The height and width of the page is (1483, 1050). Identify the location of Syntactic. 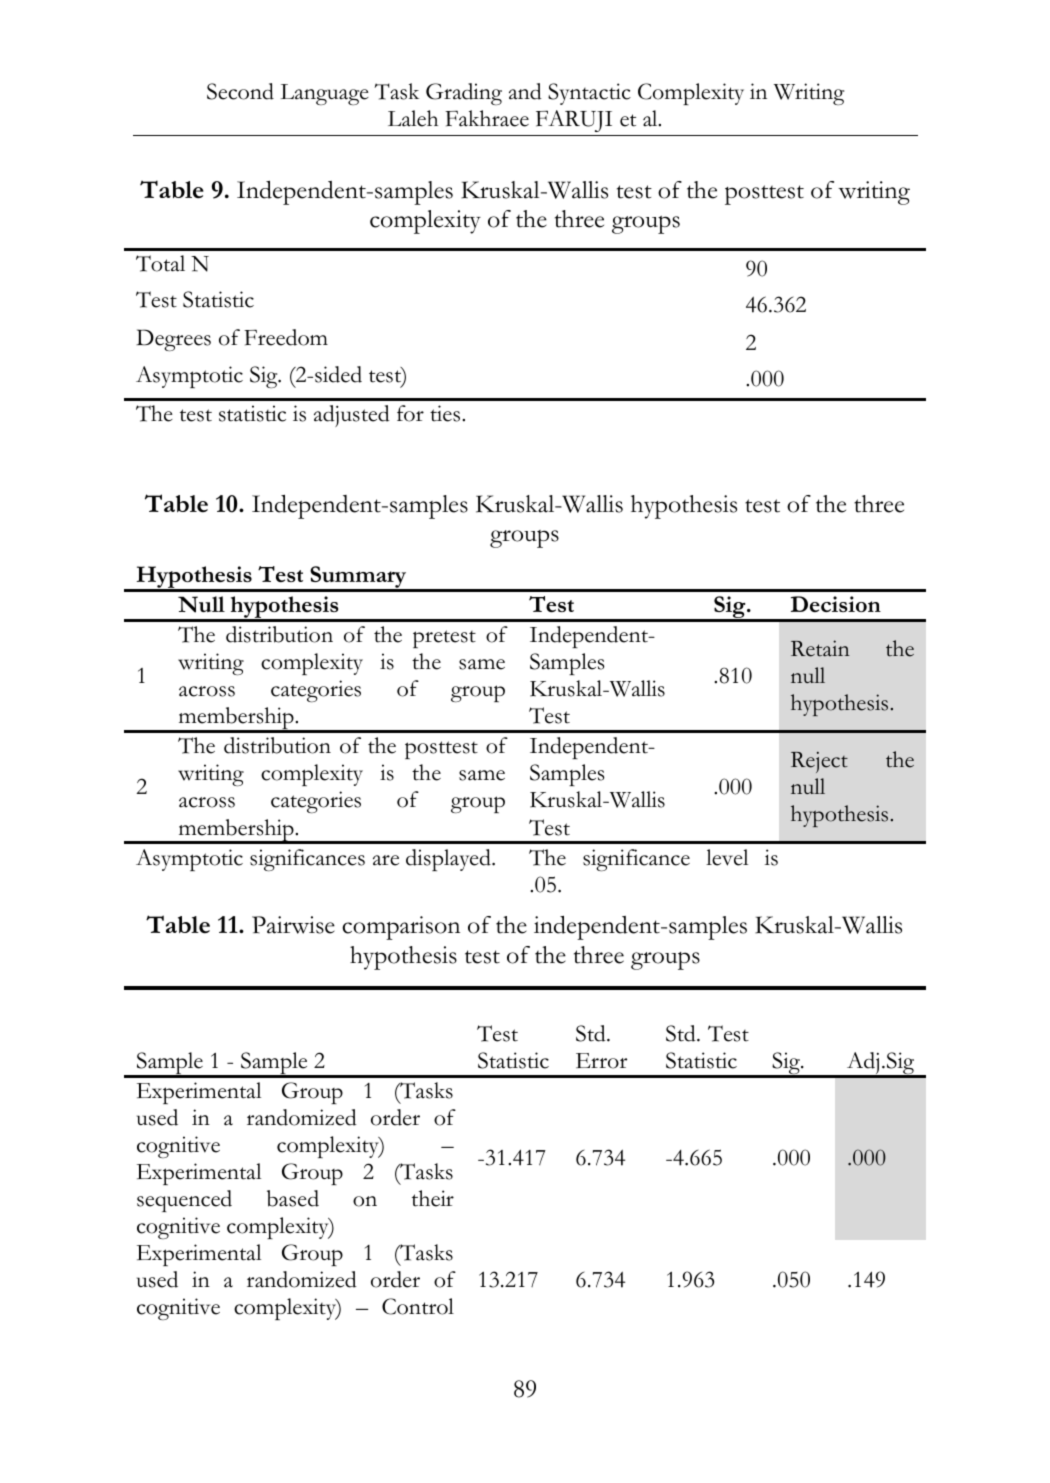
(589, 94).
